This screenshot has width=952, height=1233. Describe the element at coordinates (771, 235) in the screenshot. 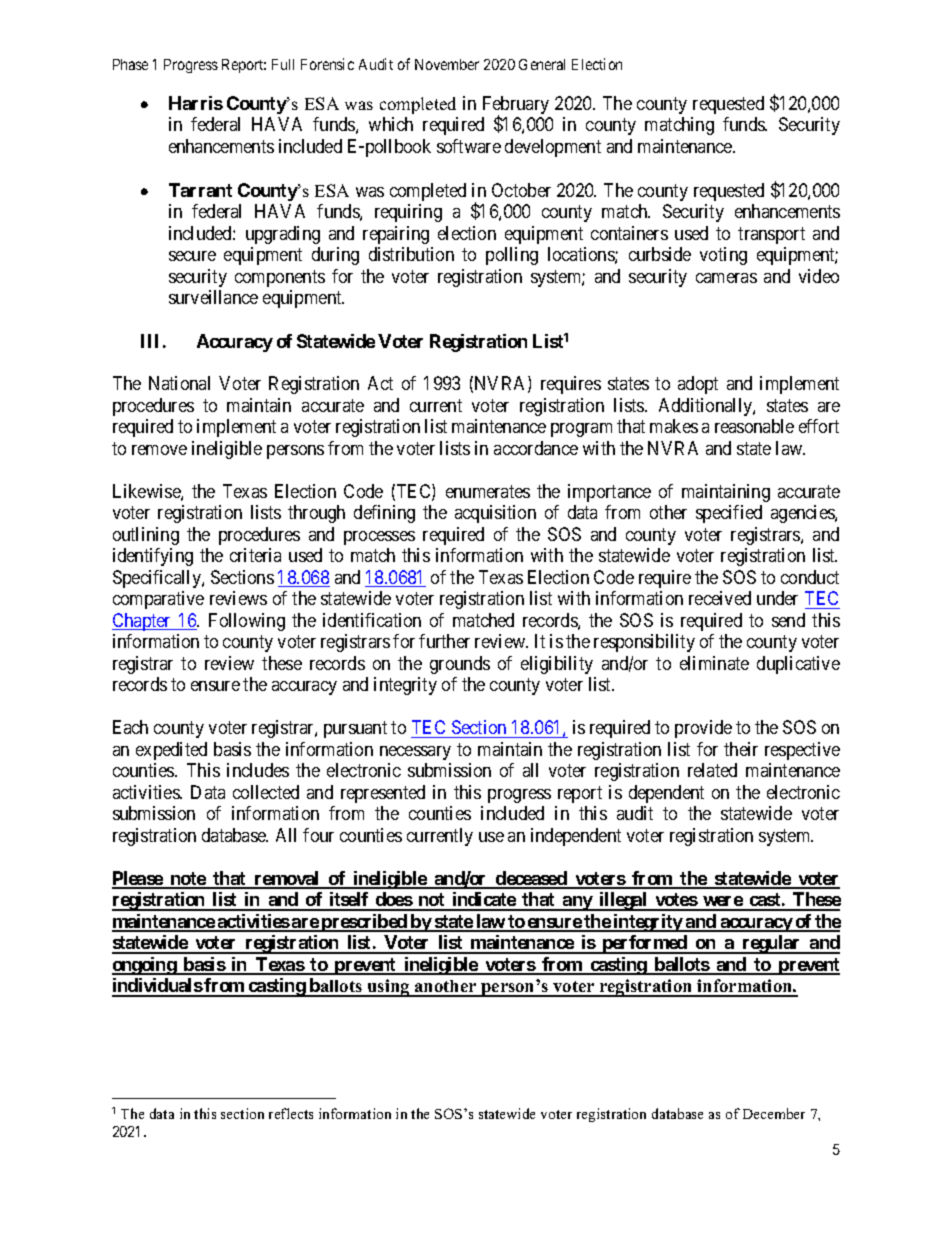

I see `transport` at that location.
